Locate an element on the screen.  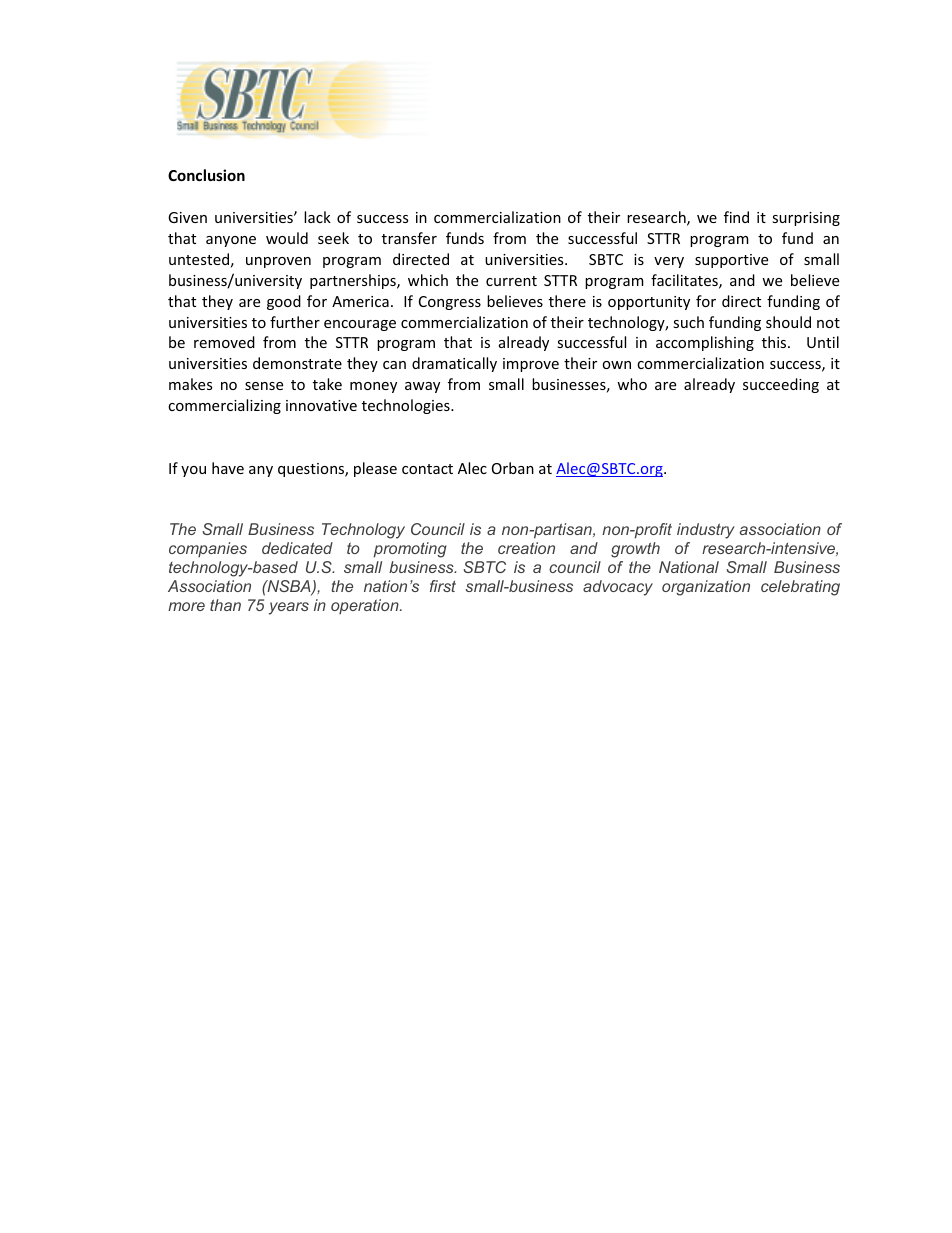
improve is located at coordinates (531, 365).
